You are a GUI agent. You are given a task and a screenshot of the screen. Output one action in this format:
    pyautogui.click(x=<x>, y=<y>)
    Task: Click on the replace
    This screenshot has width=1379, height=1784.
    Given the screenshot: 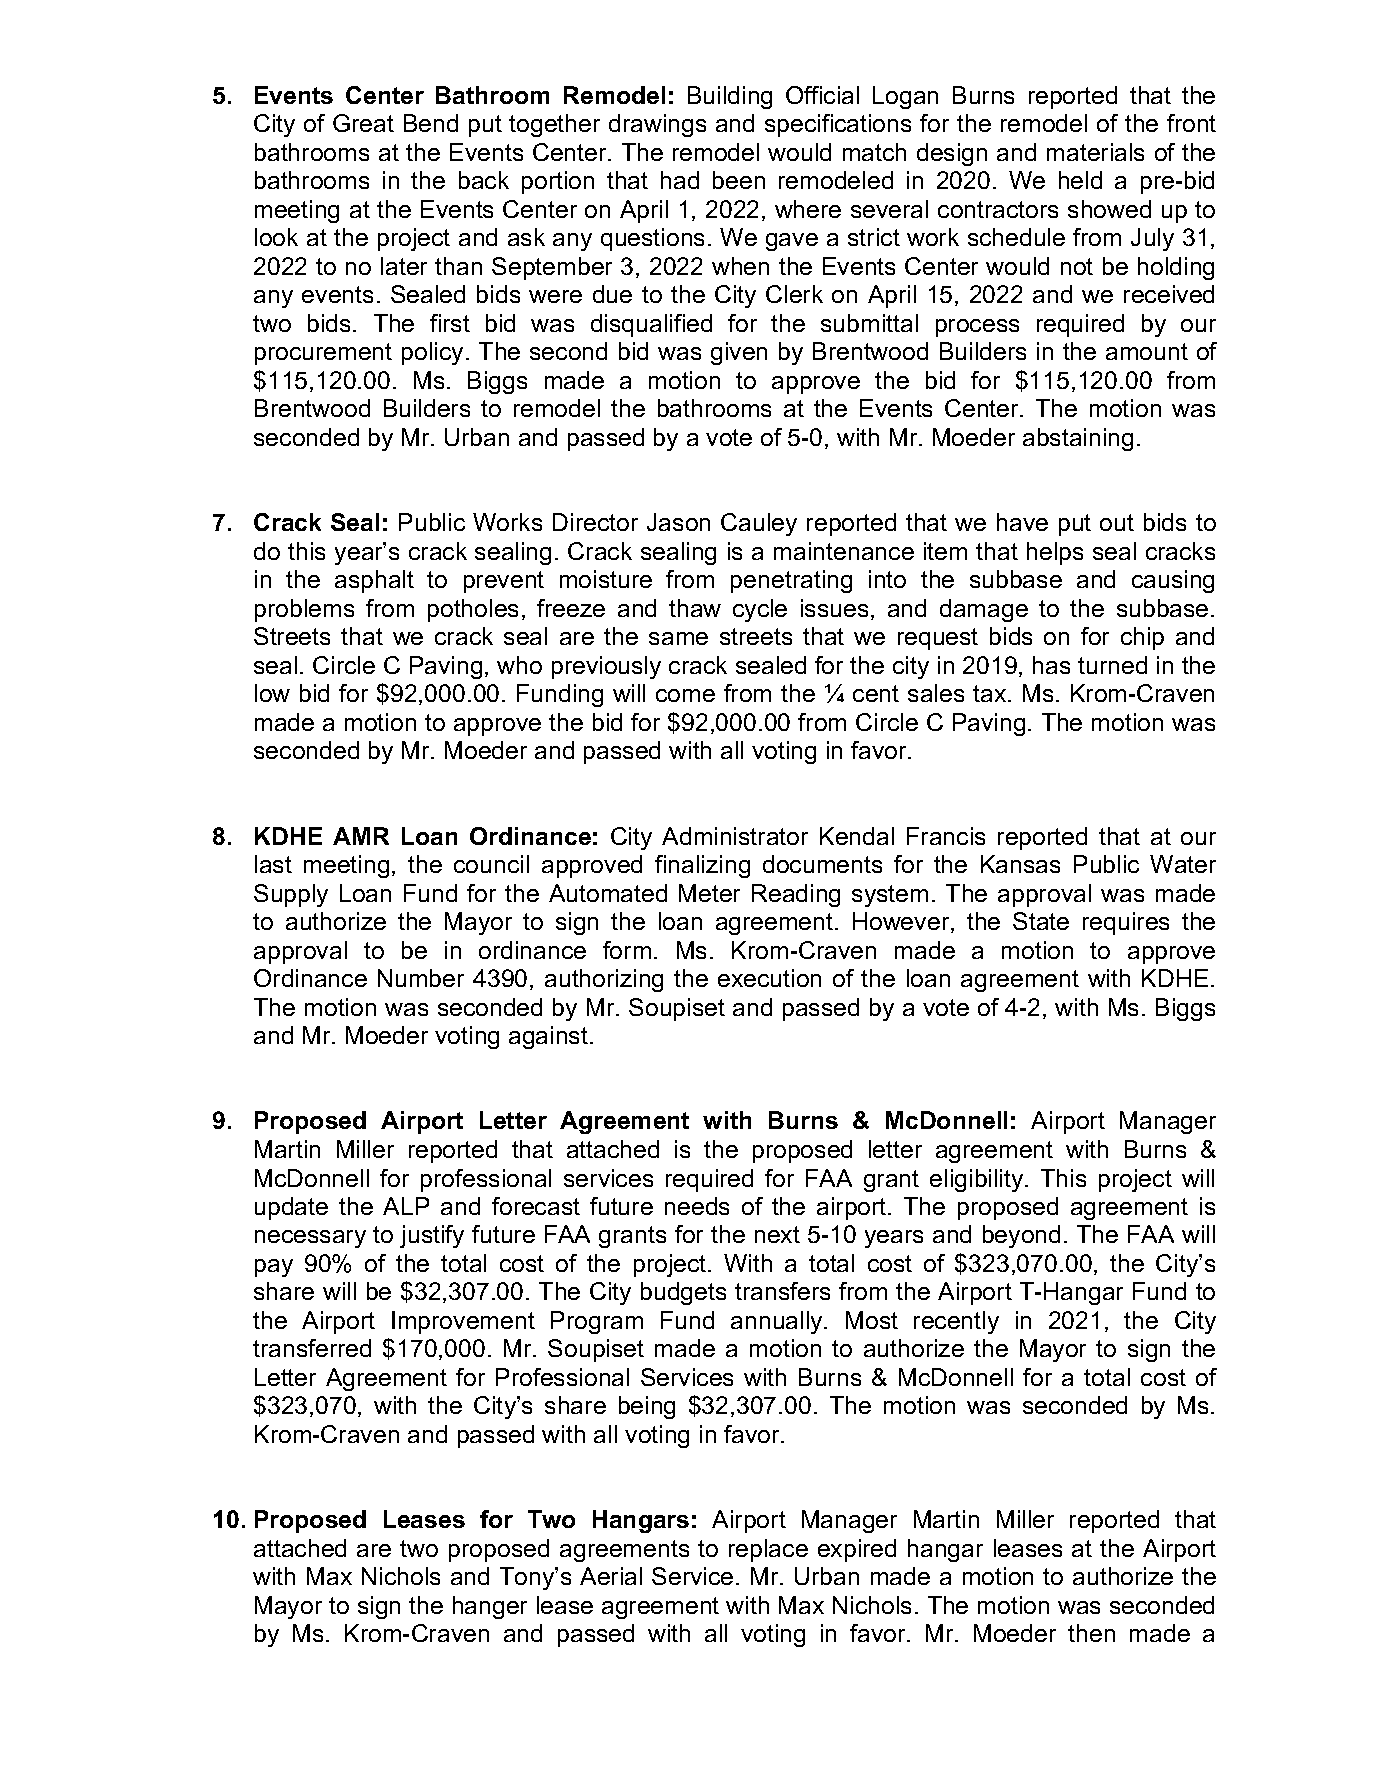 What is the action you would take?
    pyautogui.click(x=768, y=1550)
